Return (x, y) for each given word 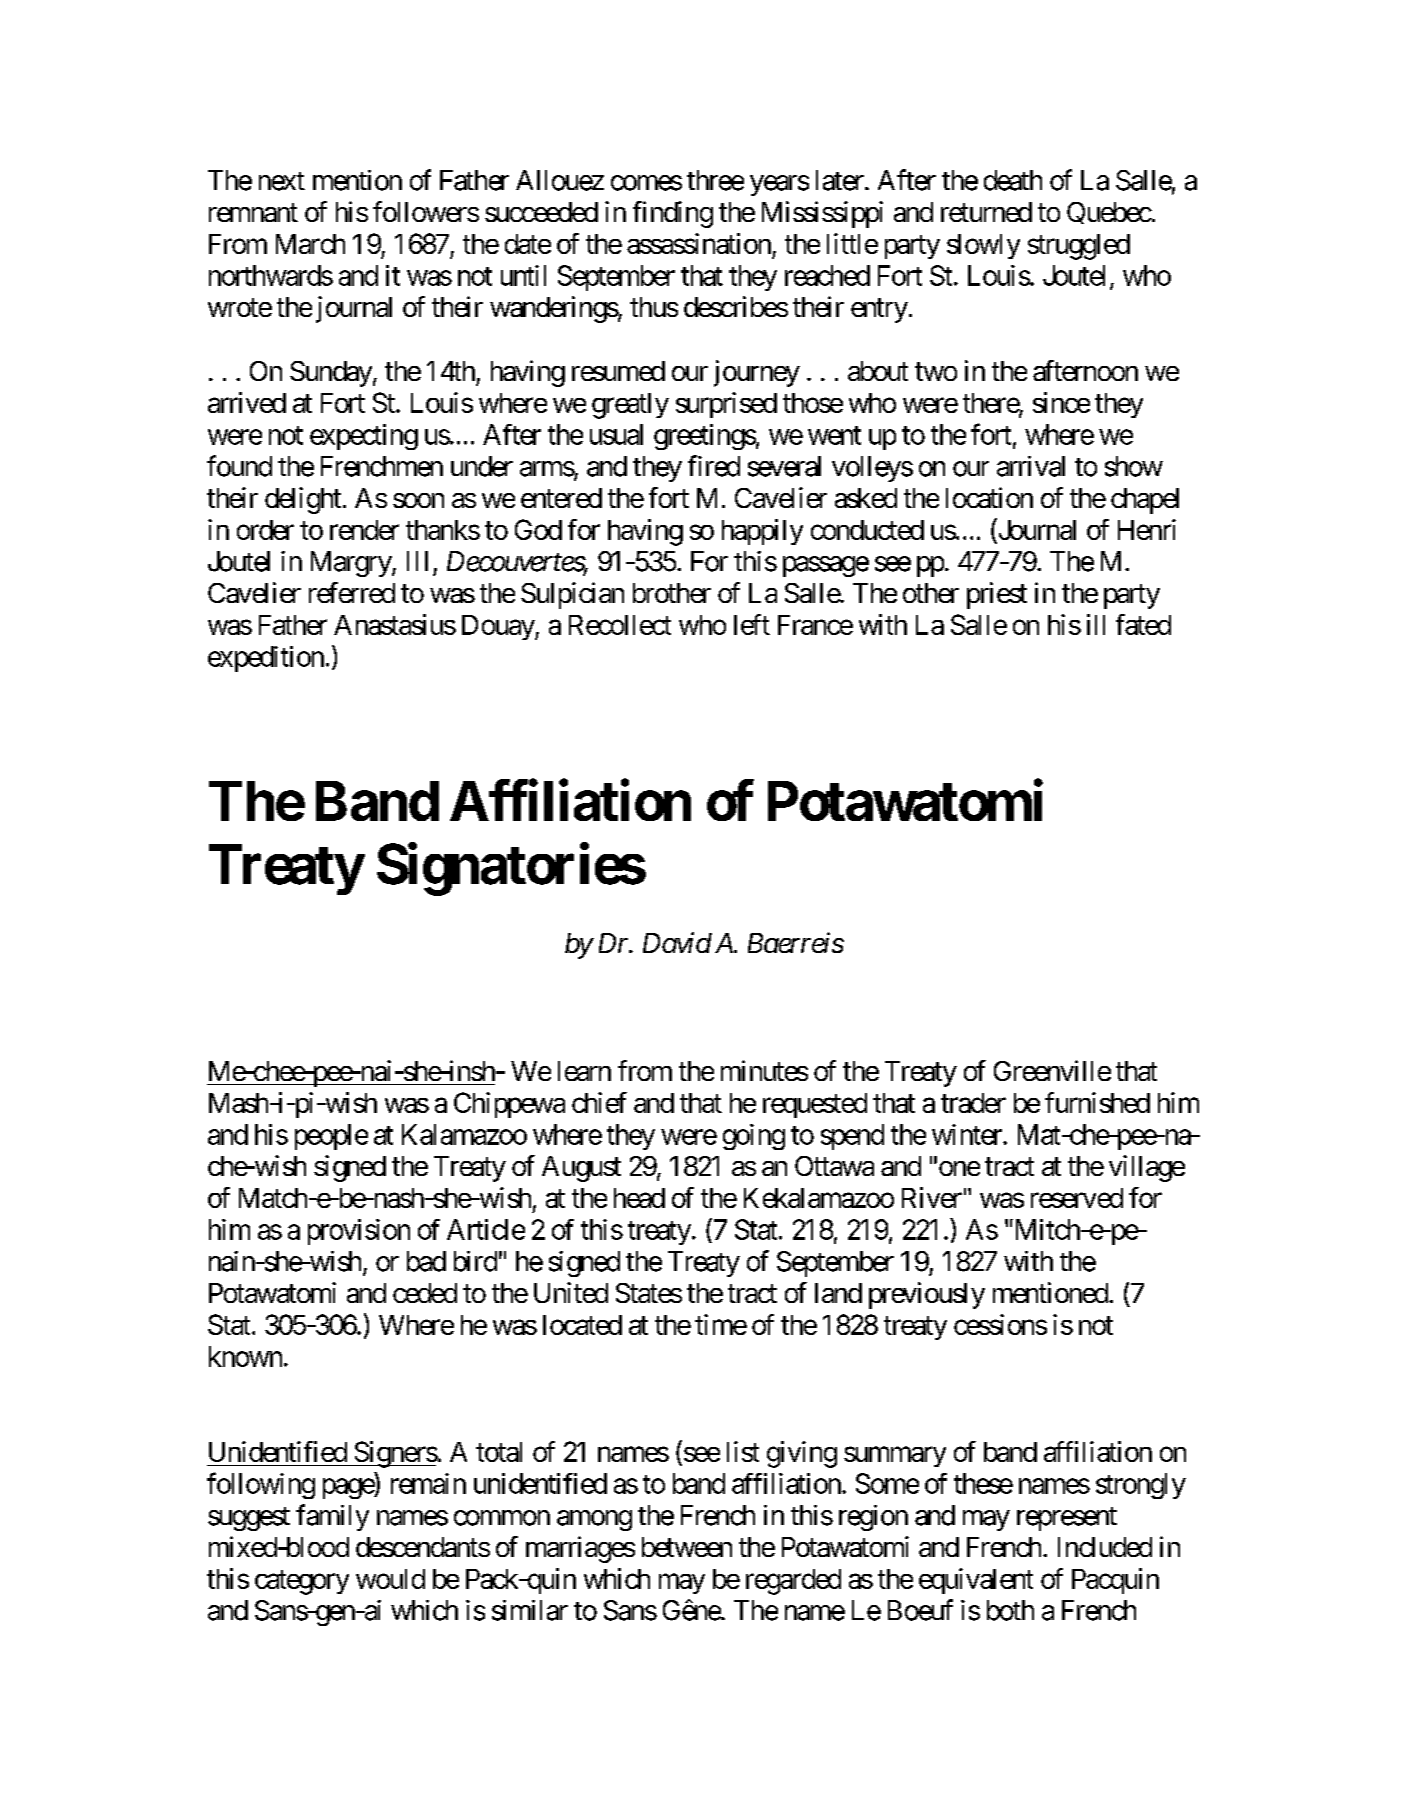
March (310, 244)
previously (927, 1295)
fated (1143, 624)
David (677, 942)
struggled (1079, 247)
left (752, 624)
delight (303, 500)
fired (714, 466)
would (390, 1579)
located (582, 1325)
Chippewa (509, 1105)
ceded (425, 1293)
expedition (266, 659)
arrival (1031, 466)
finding (673, 214)
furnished (1097, 1102)
